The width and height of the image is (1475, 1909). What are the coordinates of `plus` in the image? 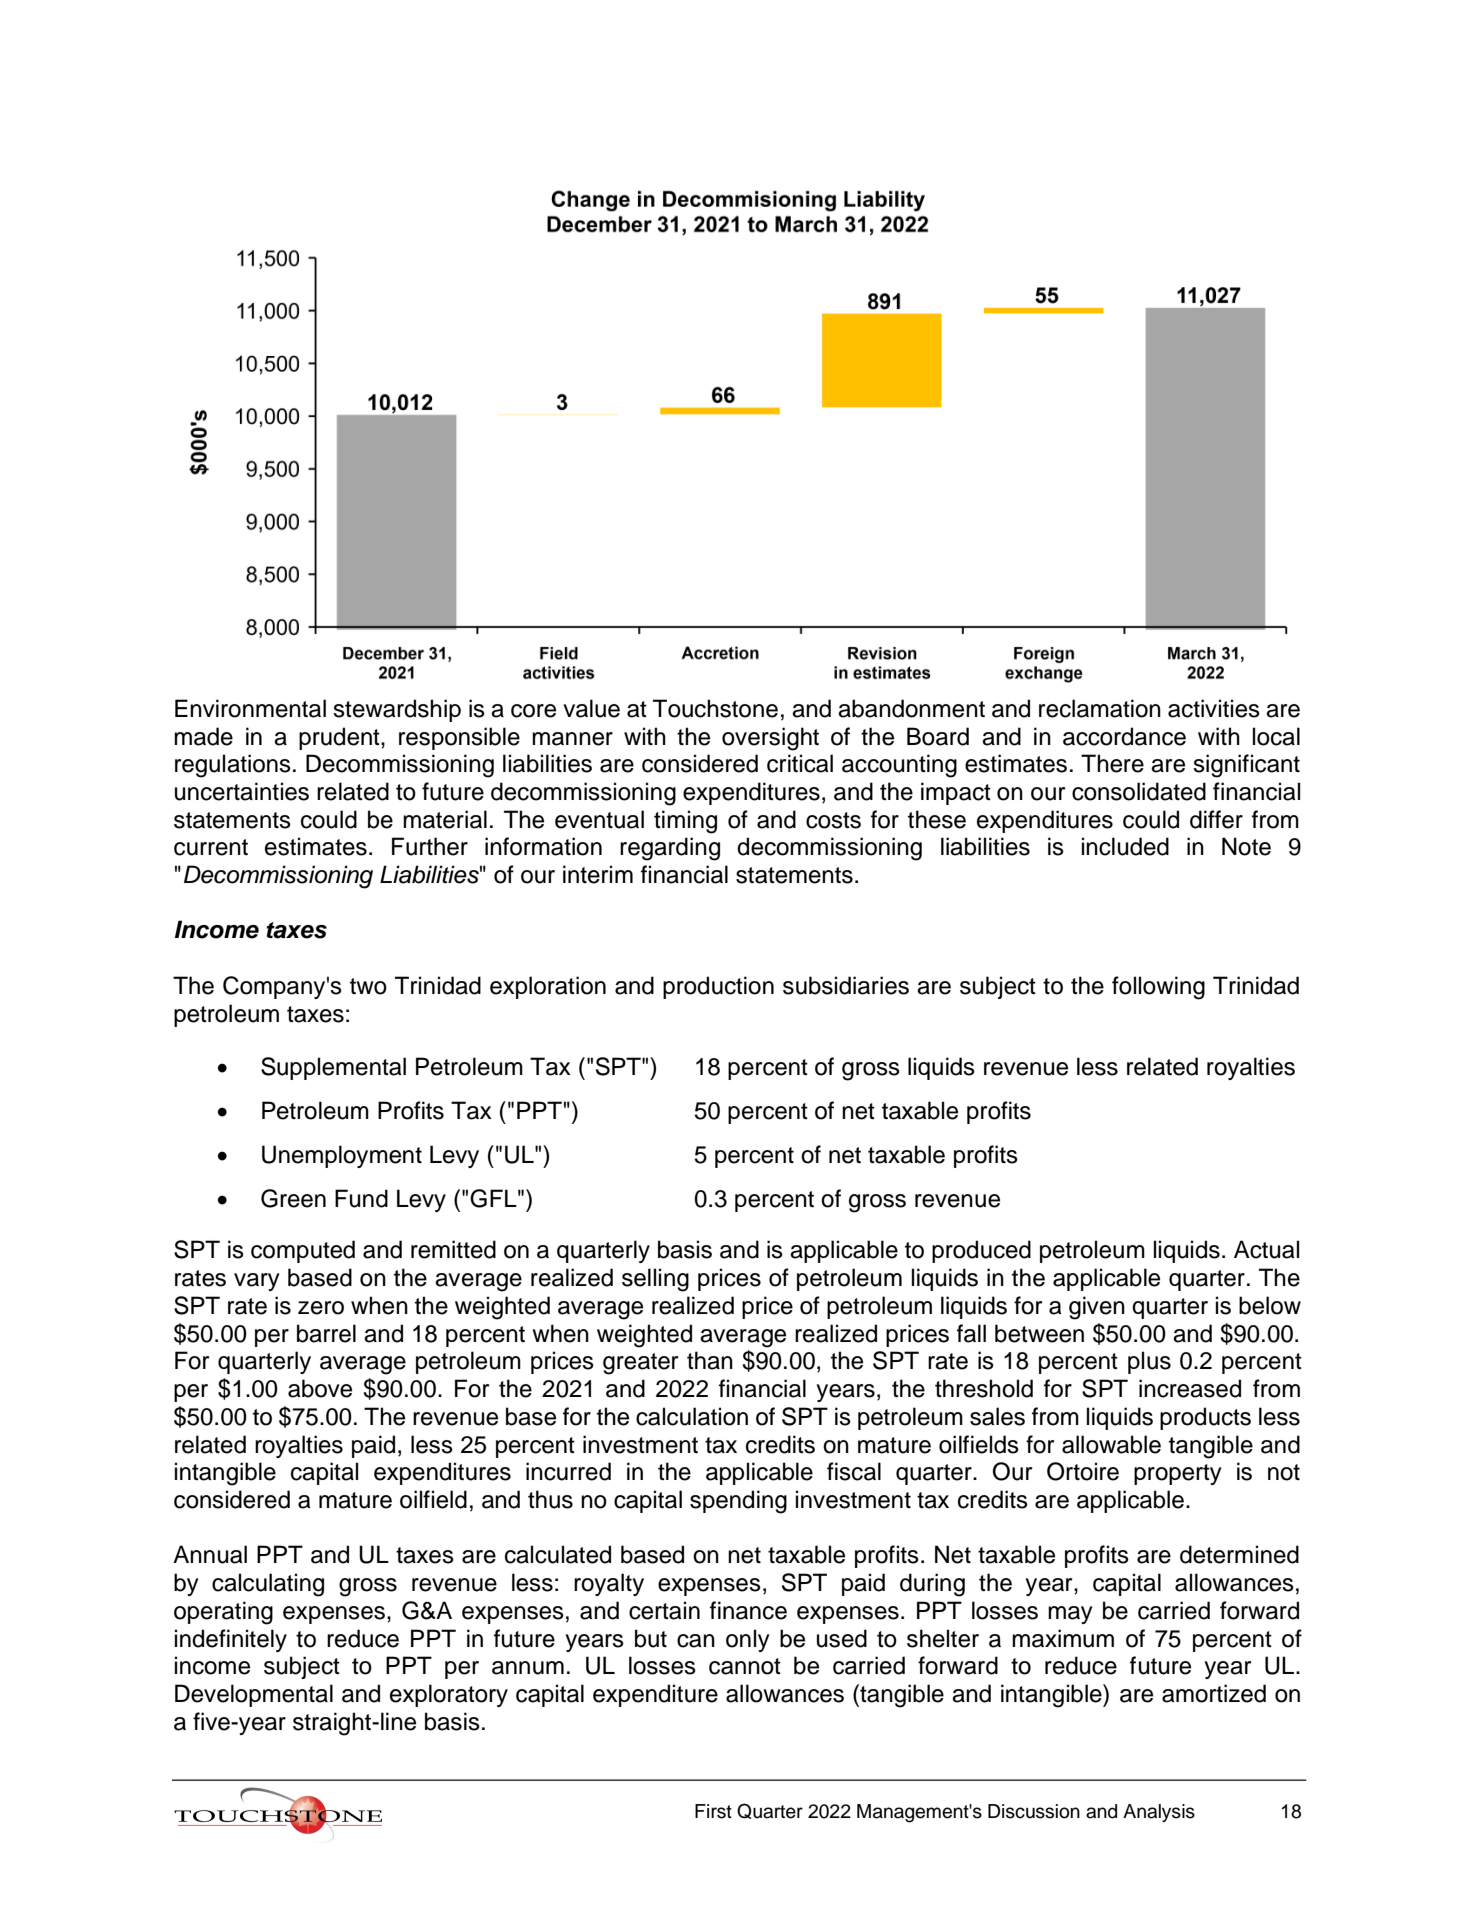 It's located at (1149, 1362).
